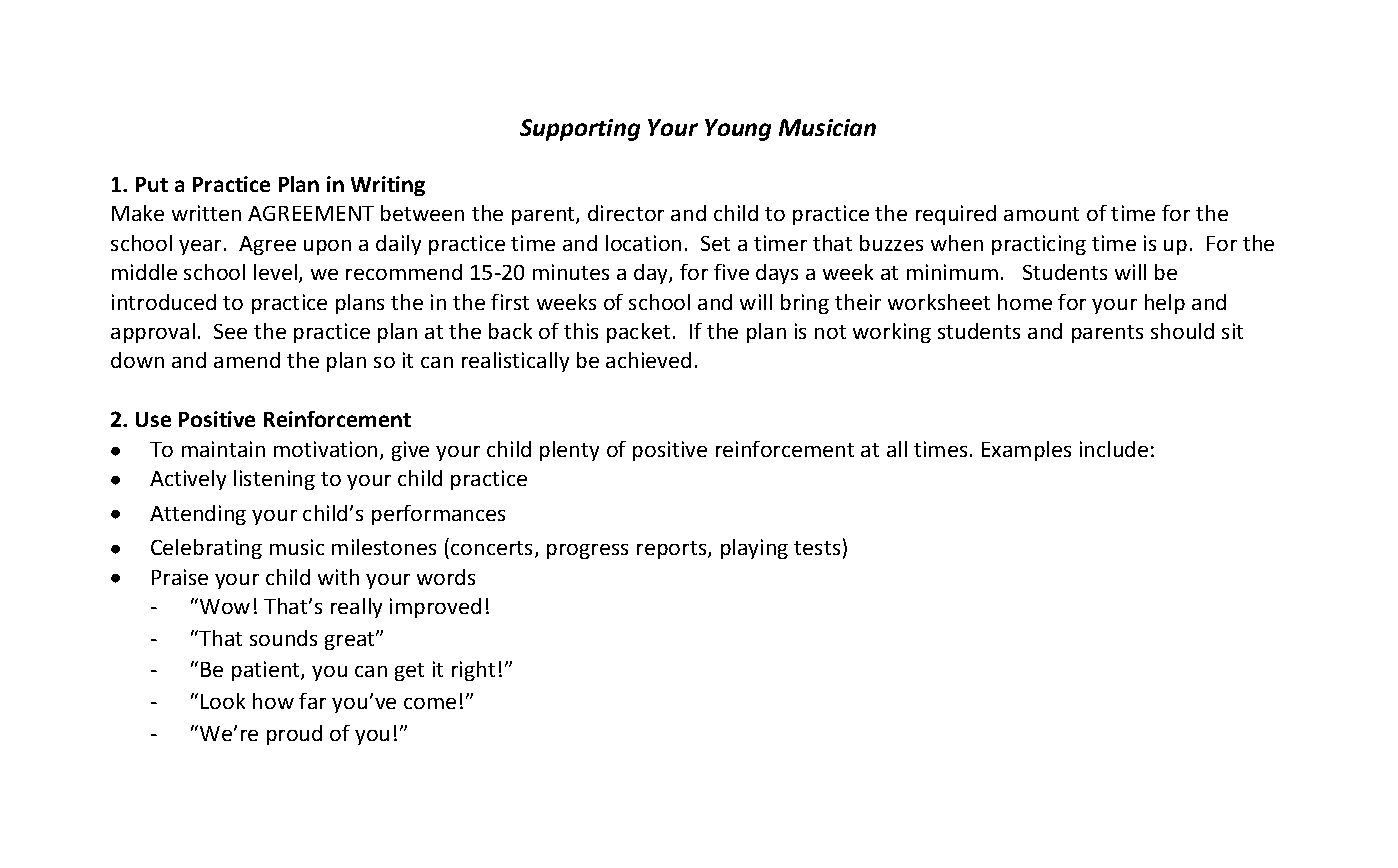  I want to click on Put, so click(152, 184).
